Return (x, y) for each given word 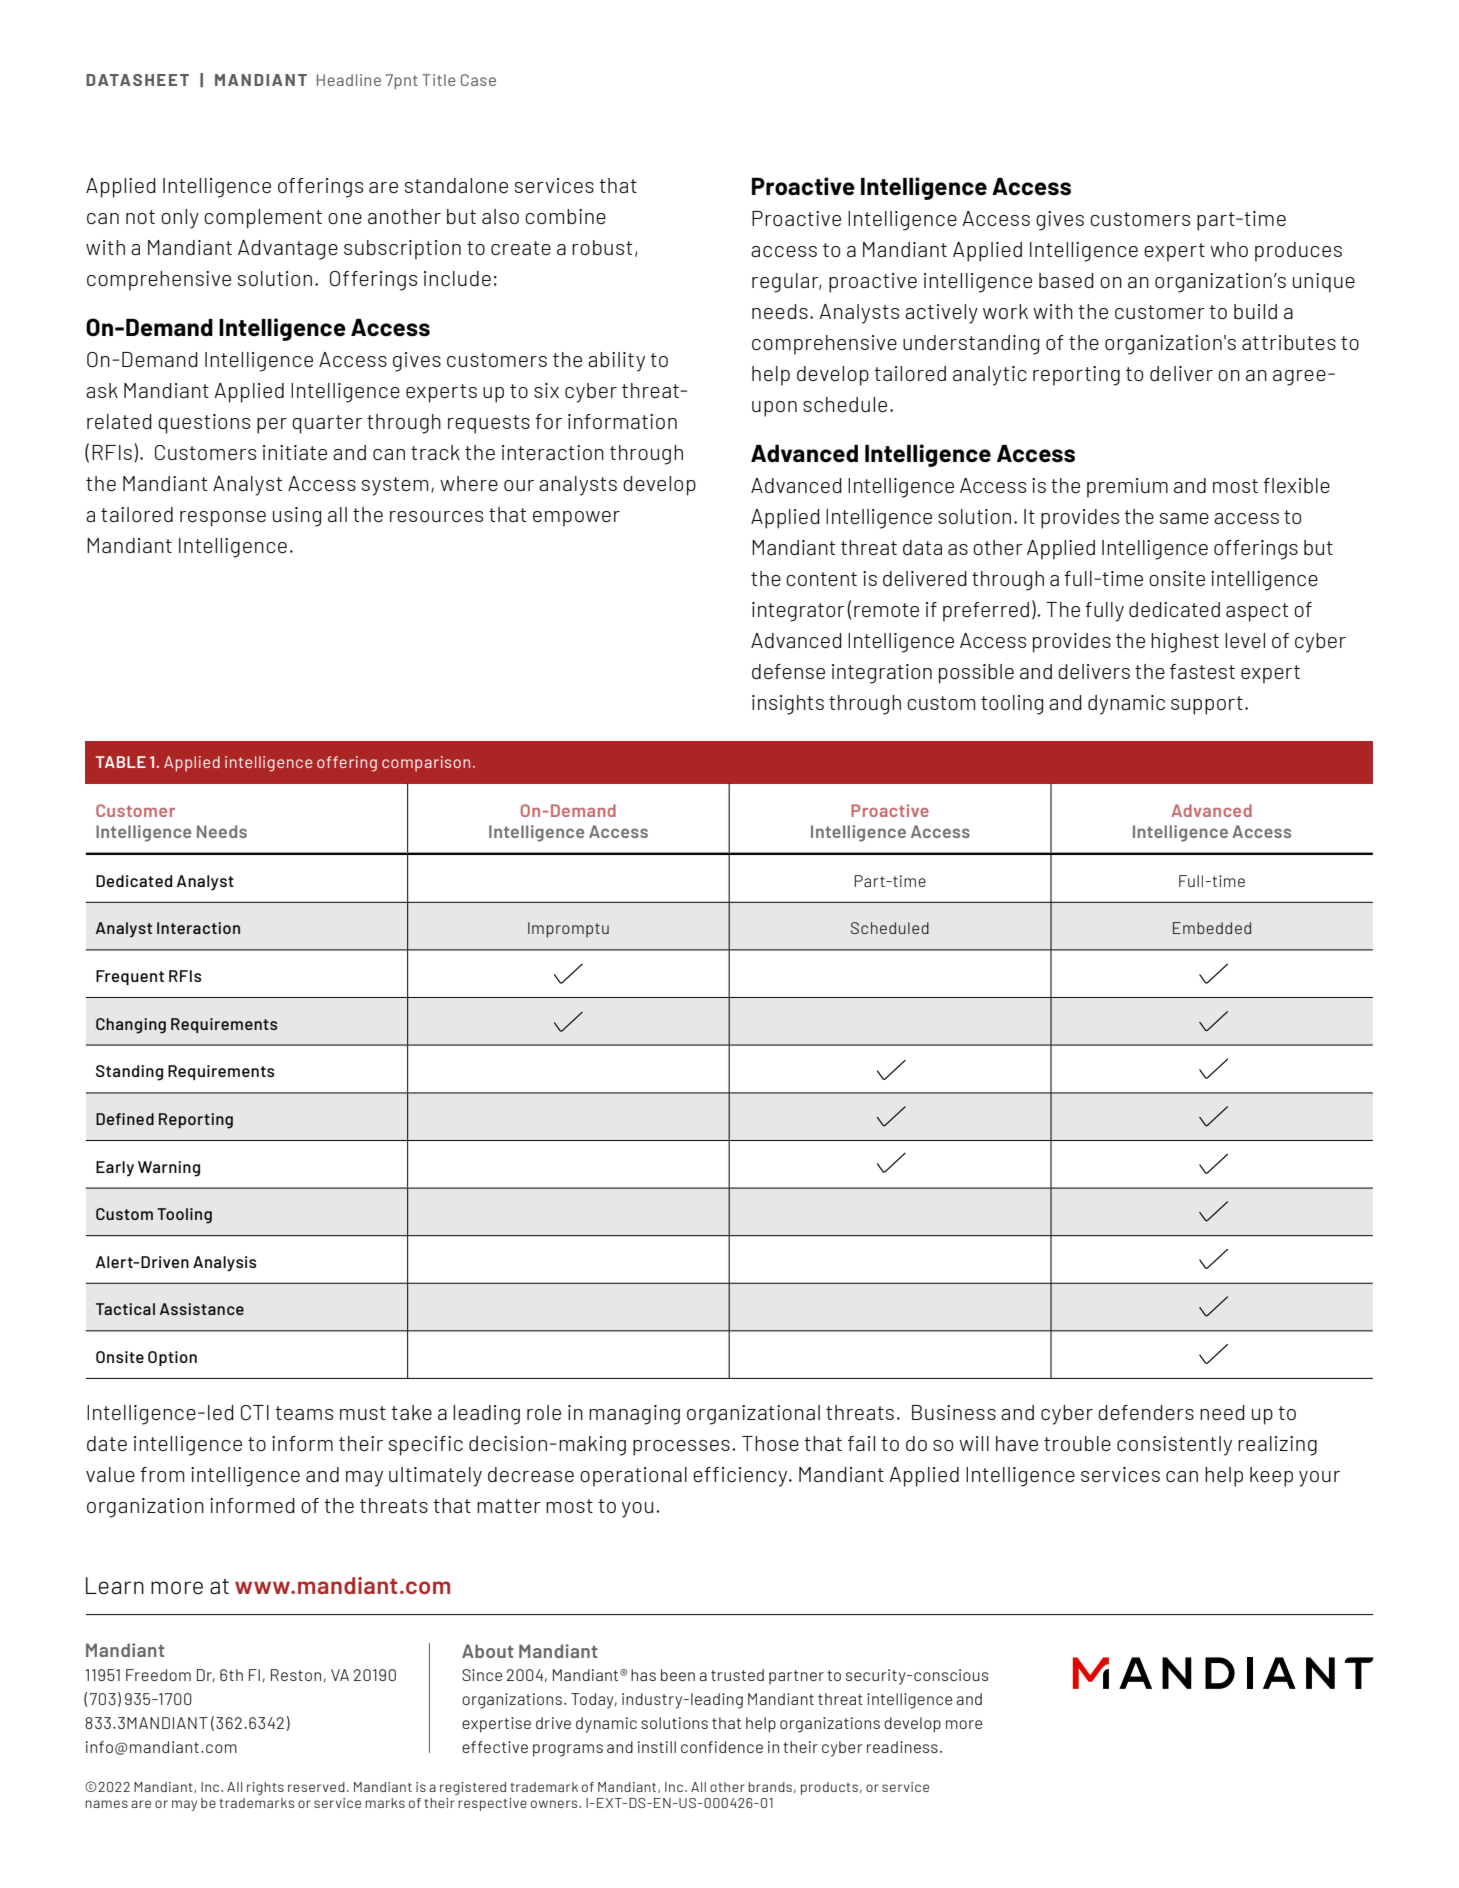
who (1229, 249)
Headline (349, 80)
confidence (722, 1747)
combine (565, 216)
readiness (902, 1747)
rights (265, 1788)
